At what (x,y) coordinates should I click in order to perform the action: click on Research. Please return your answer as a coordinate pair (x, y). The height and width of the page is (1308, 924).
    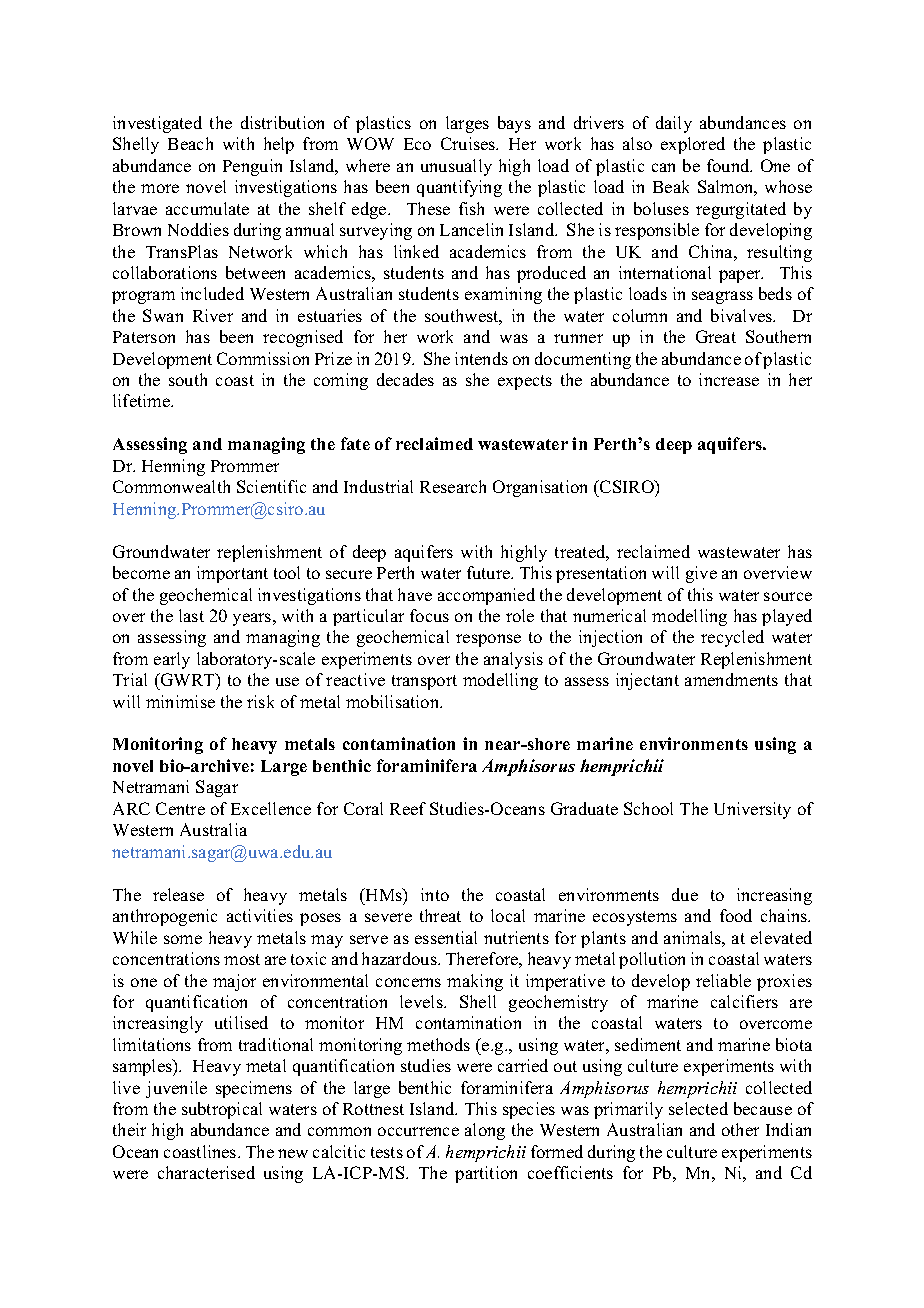
    Looking at the image, I should click on (453, 486).
